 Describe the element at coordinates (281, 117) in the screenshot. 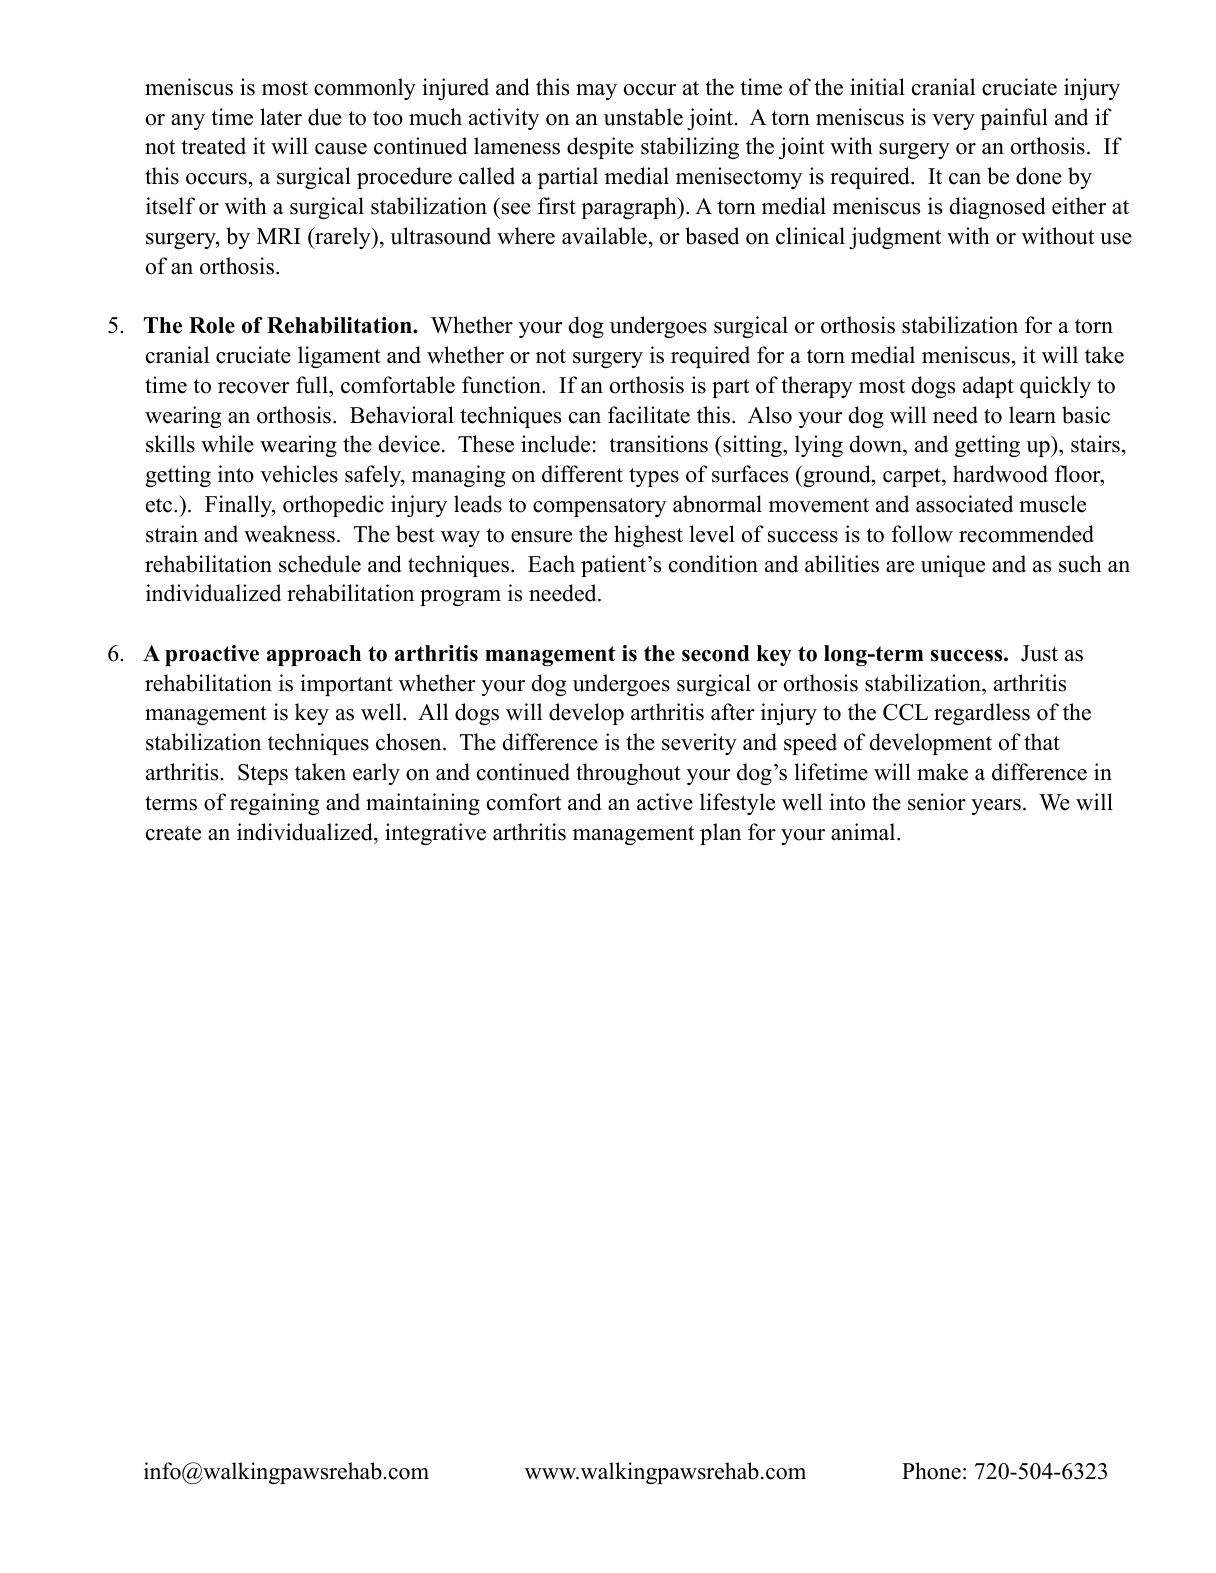

I see `later` at that location.
